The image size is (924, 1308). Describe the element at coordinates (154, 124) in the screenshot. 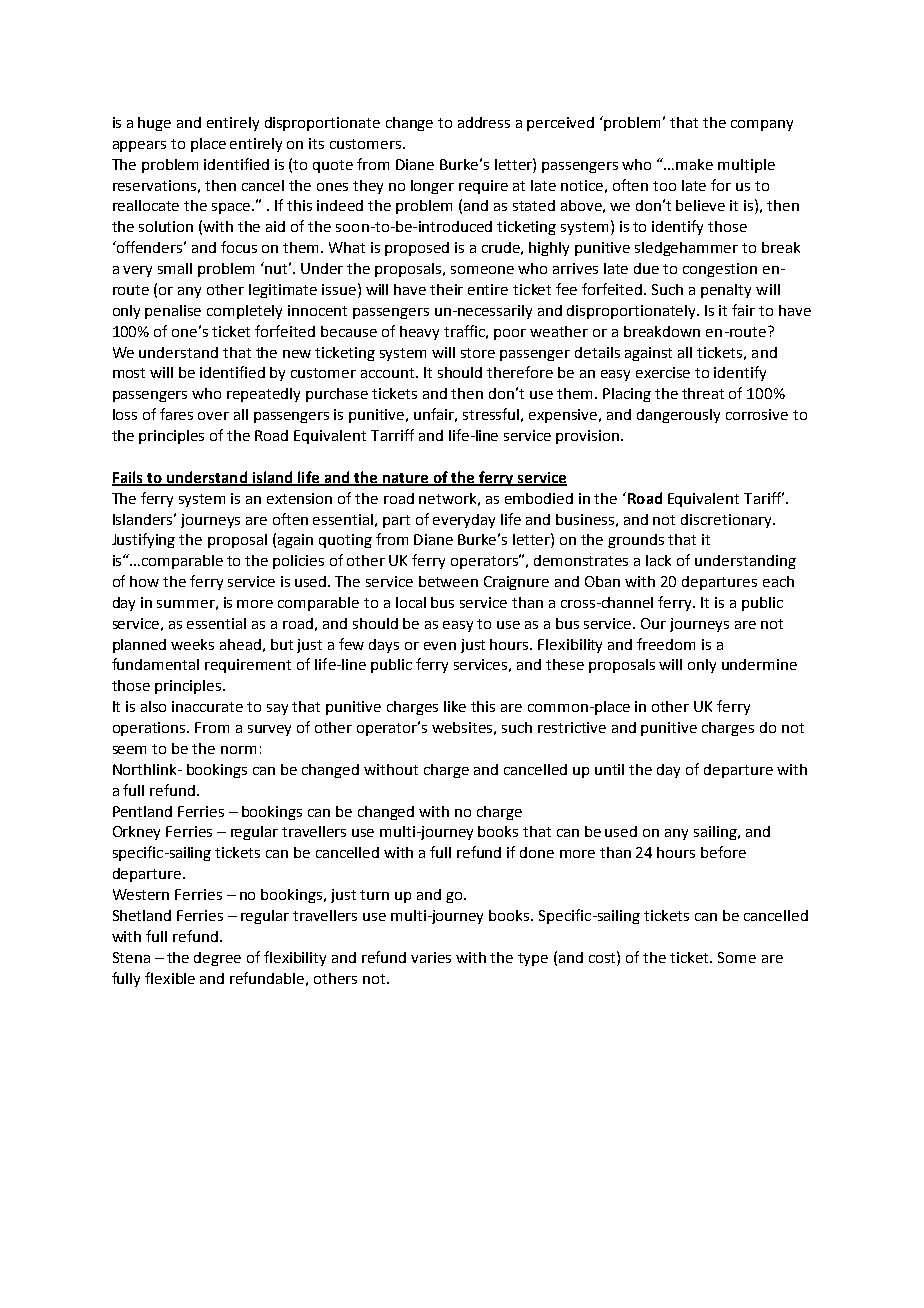

I see `huge` at that location.
